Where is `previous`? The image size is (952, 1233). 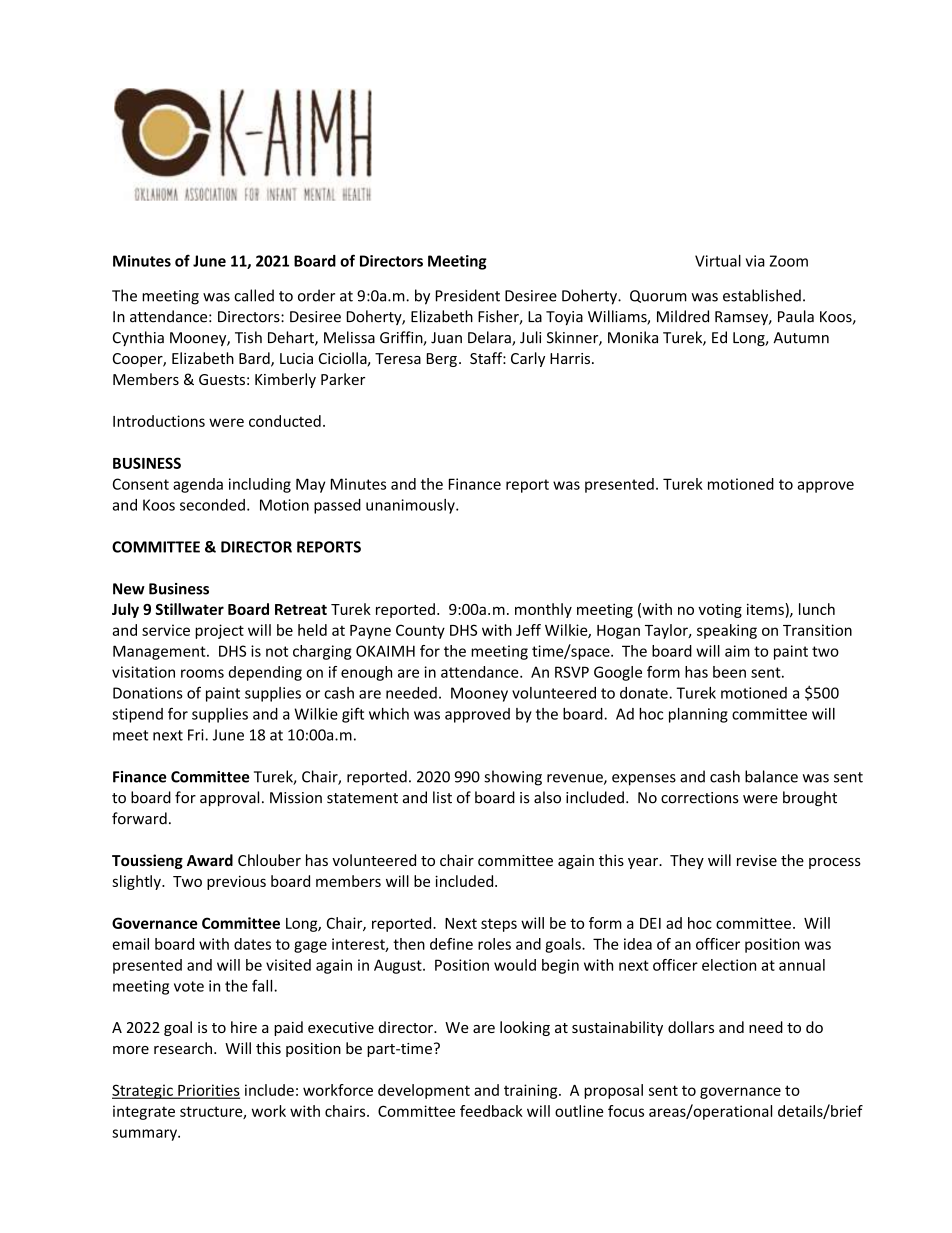 previous is located at coordinates (236, 882).
